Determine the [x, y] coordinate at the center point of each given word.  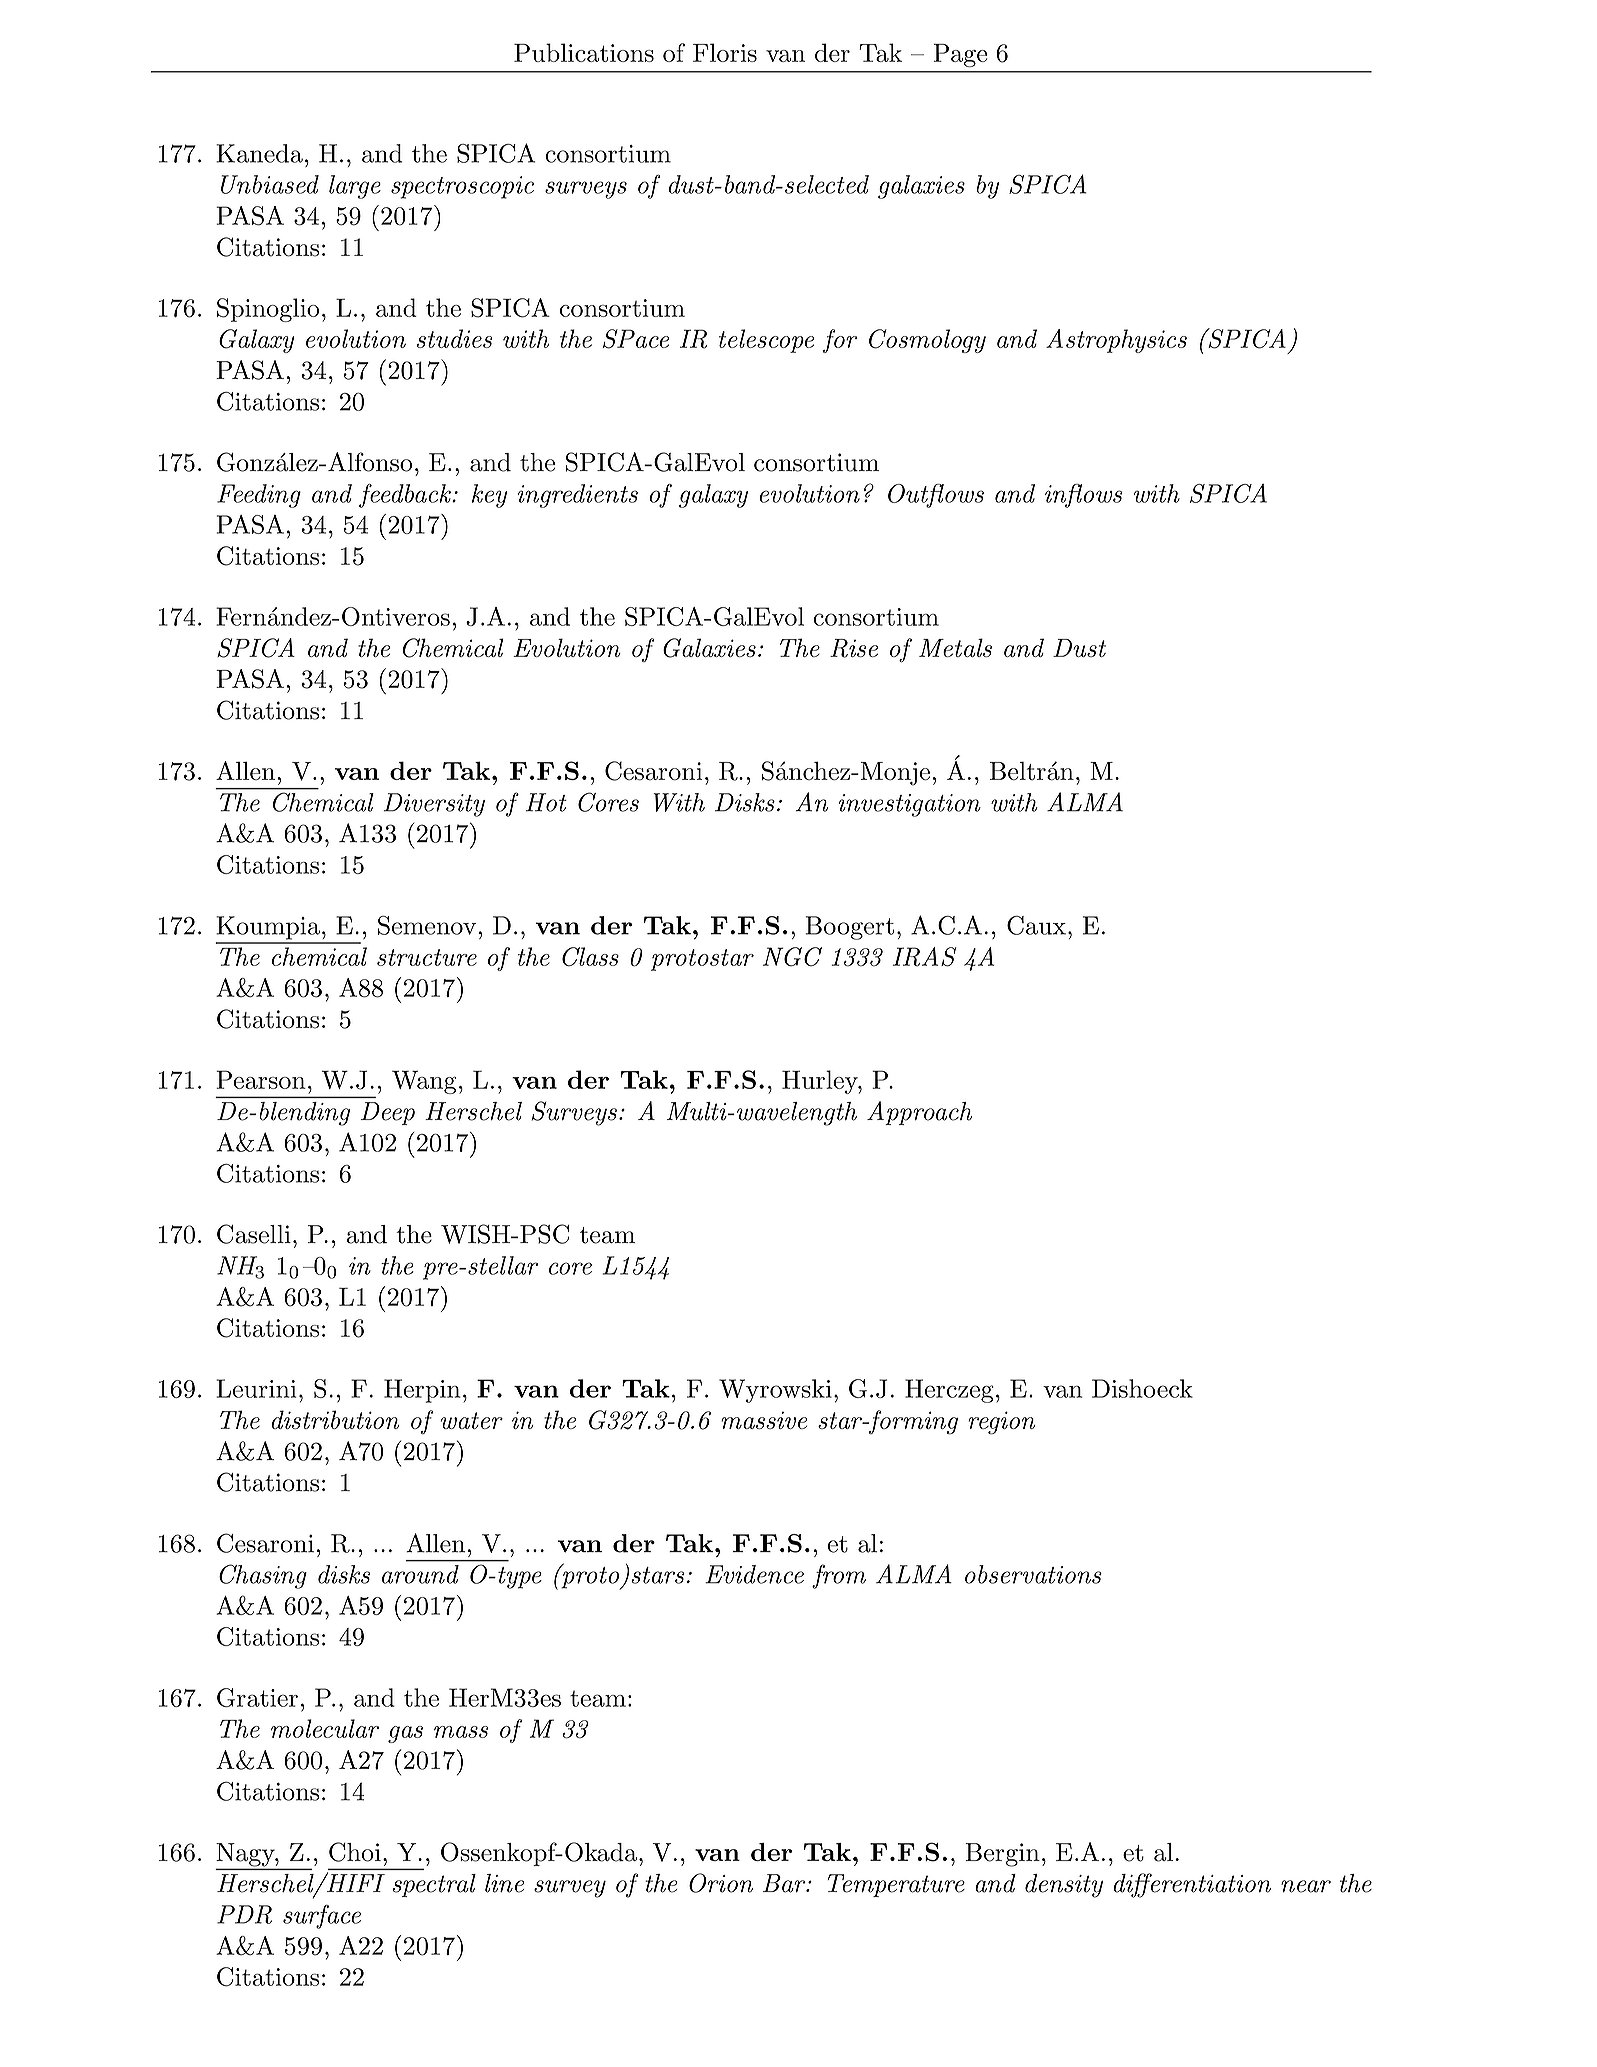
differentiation [1192, 1885]
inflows [1083, 496]
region [1002, 1423]
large [355, 187]
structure [427, 957]
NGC [792, 957]
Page [960, 55]
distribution [335, 1419]
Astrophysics [1116, 341]
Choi [355, 1852]
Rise [854, 648]
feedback [406, 496]
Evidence [754, 1574]
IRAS [924, 957]
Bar [785, 1883]
